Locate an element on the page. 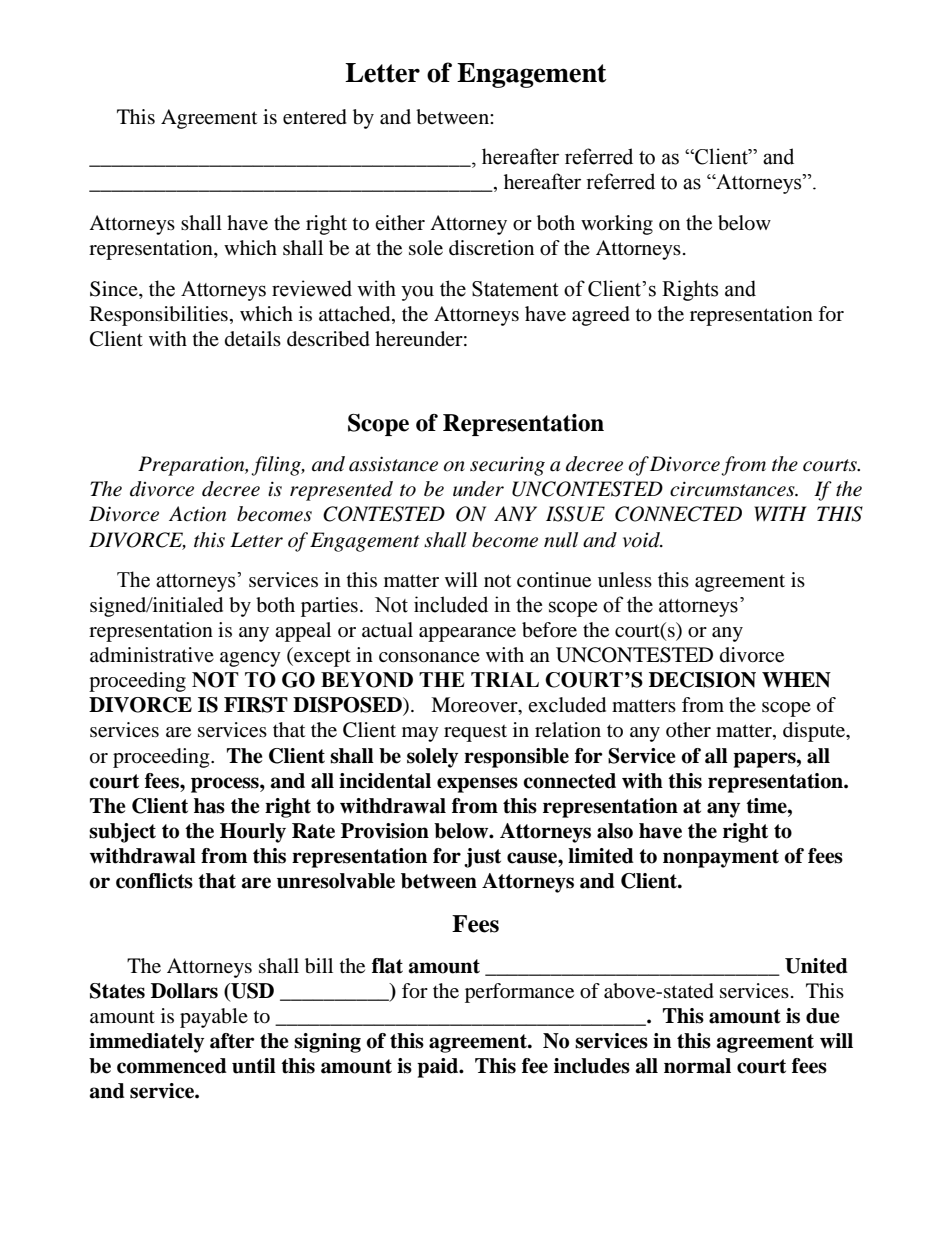  agency is located at coordinates (250, 659).
